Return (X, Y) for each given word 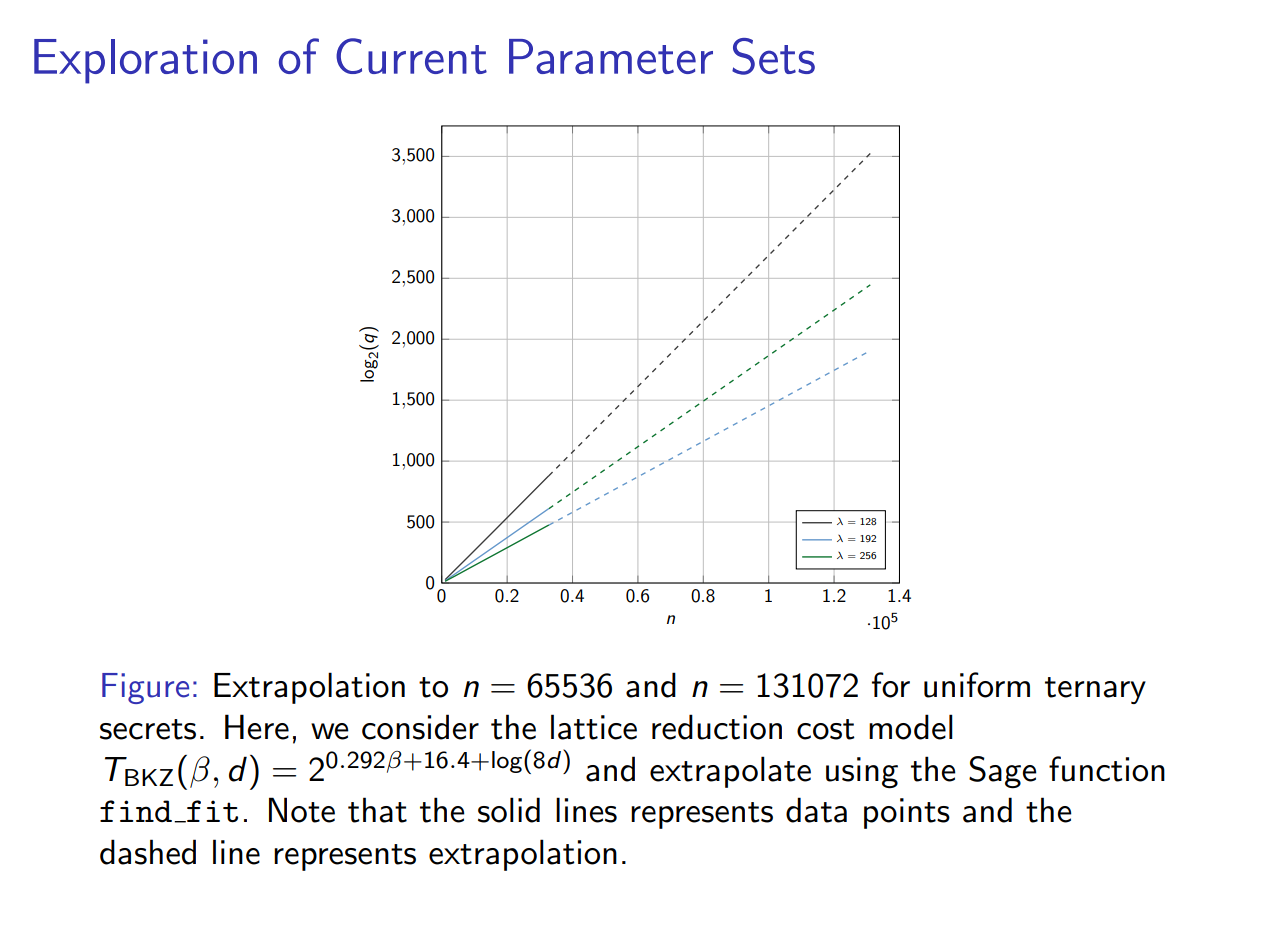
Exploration (145, 61)
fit (211, 811)
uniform (977, 685)
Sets (773, 56)
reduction (717, 727)
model (911, 727)
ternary (1095, 690)
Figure (145, 688)
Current (411, 56)
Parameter (611, 56)
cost (826, 729)
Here (257, 727)
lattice (594, 727)
